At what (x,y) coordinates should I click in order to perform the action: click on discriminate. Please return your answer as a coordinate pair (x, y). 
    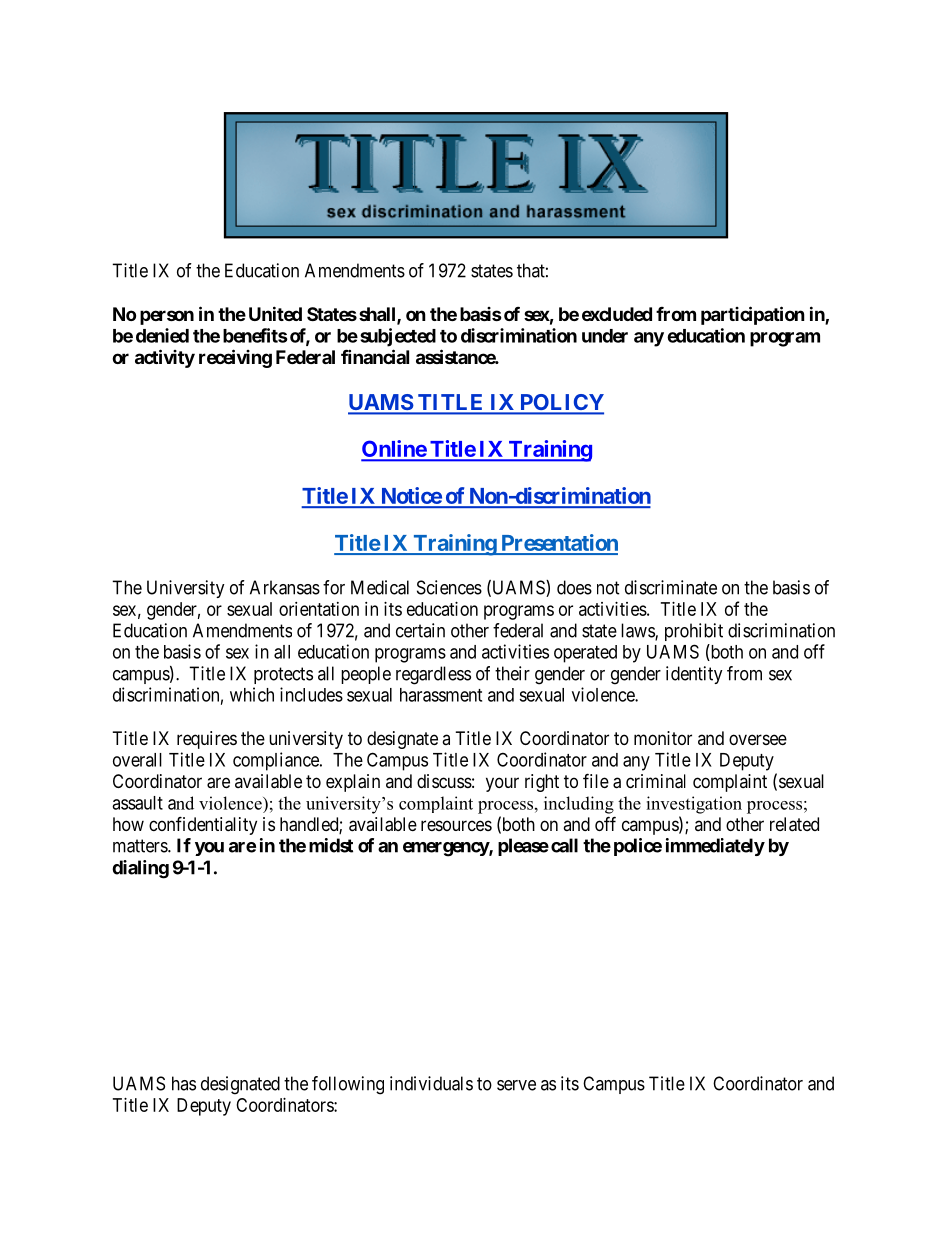
    Looking at the image, I should click on (671, 587).
